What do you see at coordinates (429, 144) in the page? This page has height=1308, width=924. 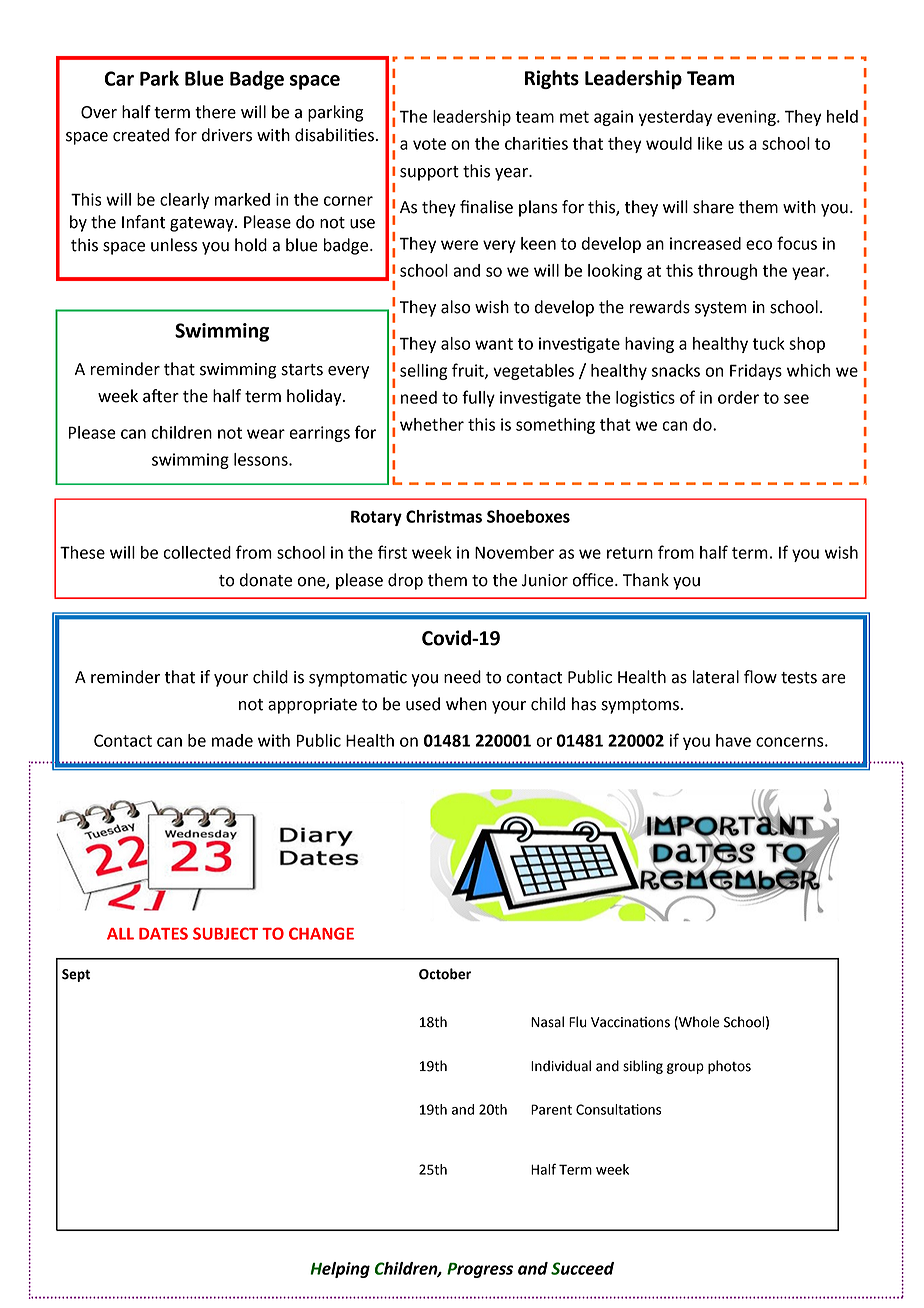 I see `vote` at bounding box center [429, 144].
